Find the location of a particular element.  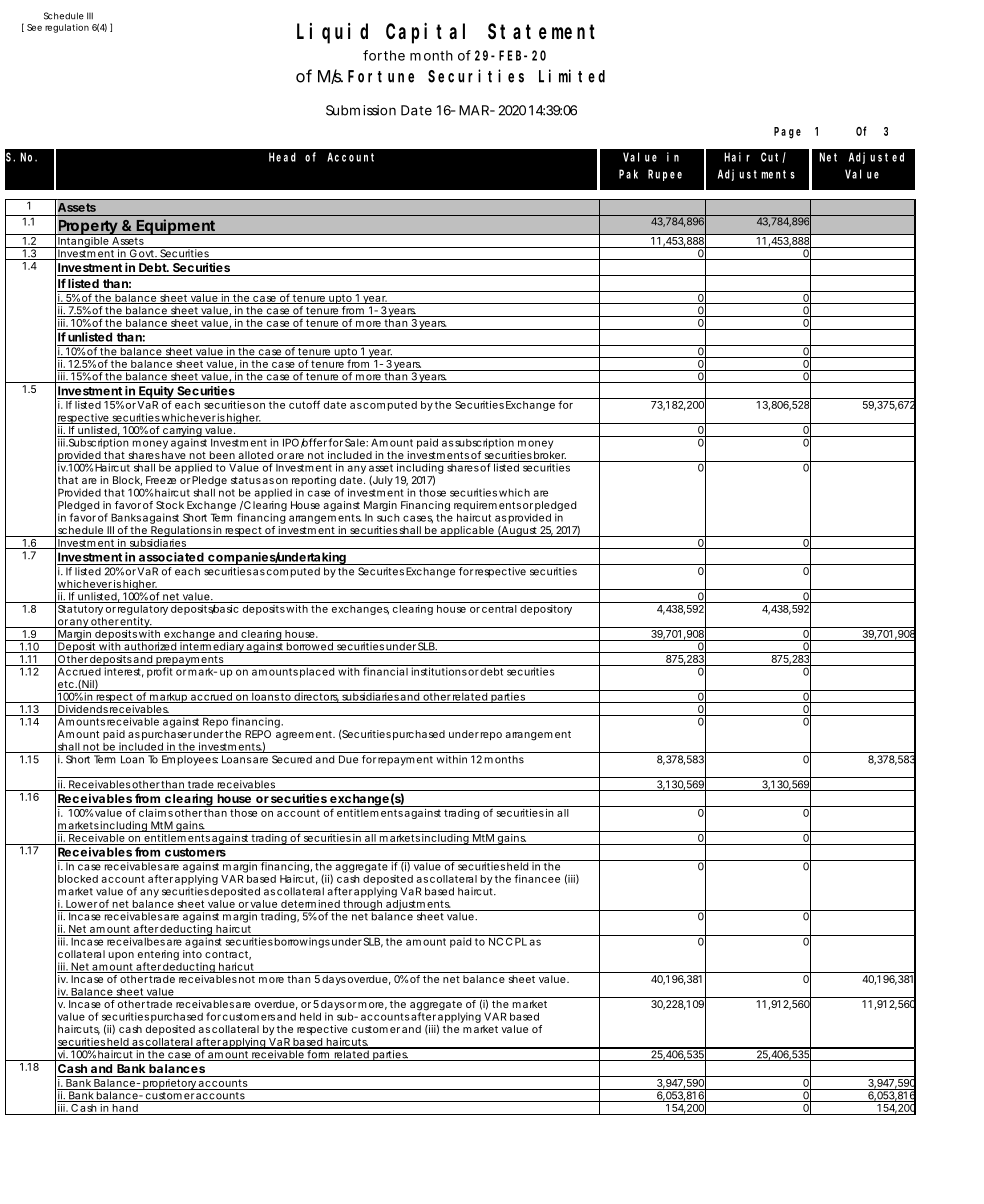

Rupee is located at coordinates (665, 175).
